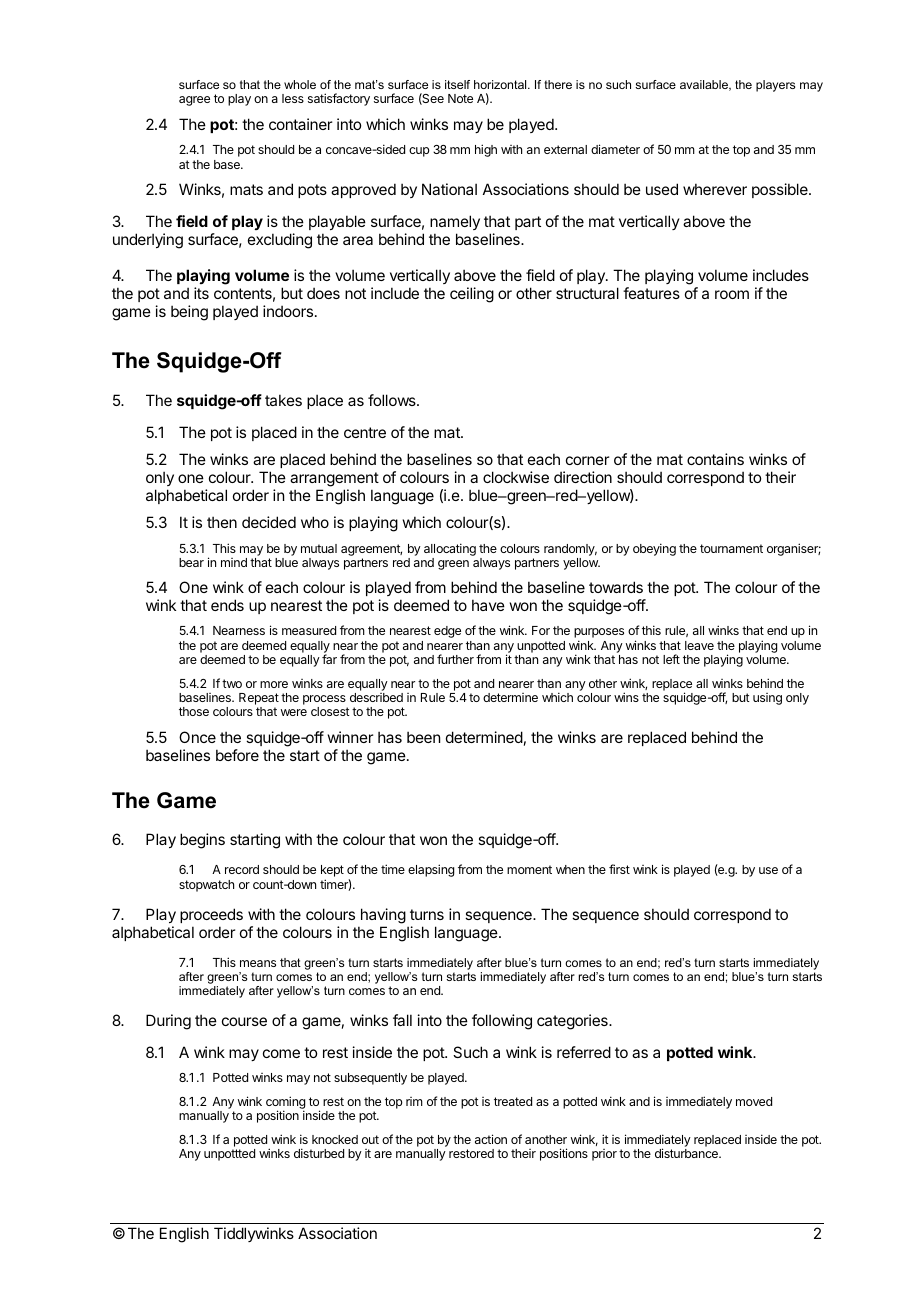 Image resolution: width=924 pixels, height=1307 pixels. I want to click on available, so click(705, 85).
